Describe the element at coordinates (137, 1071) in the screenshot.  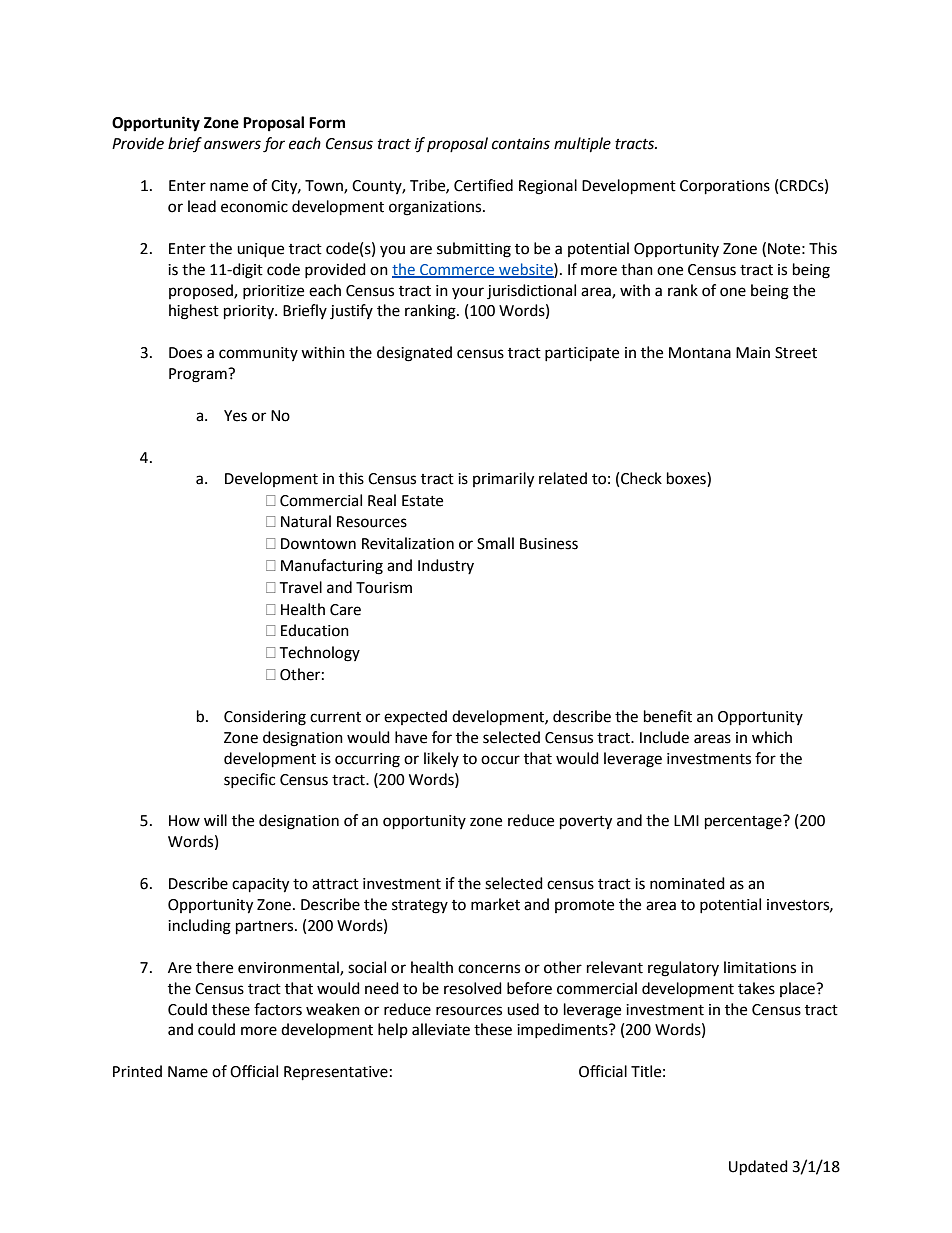
I see `Printed` at that location.
